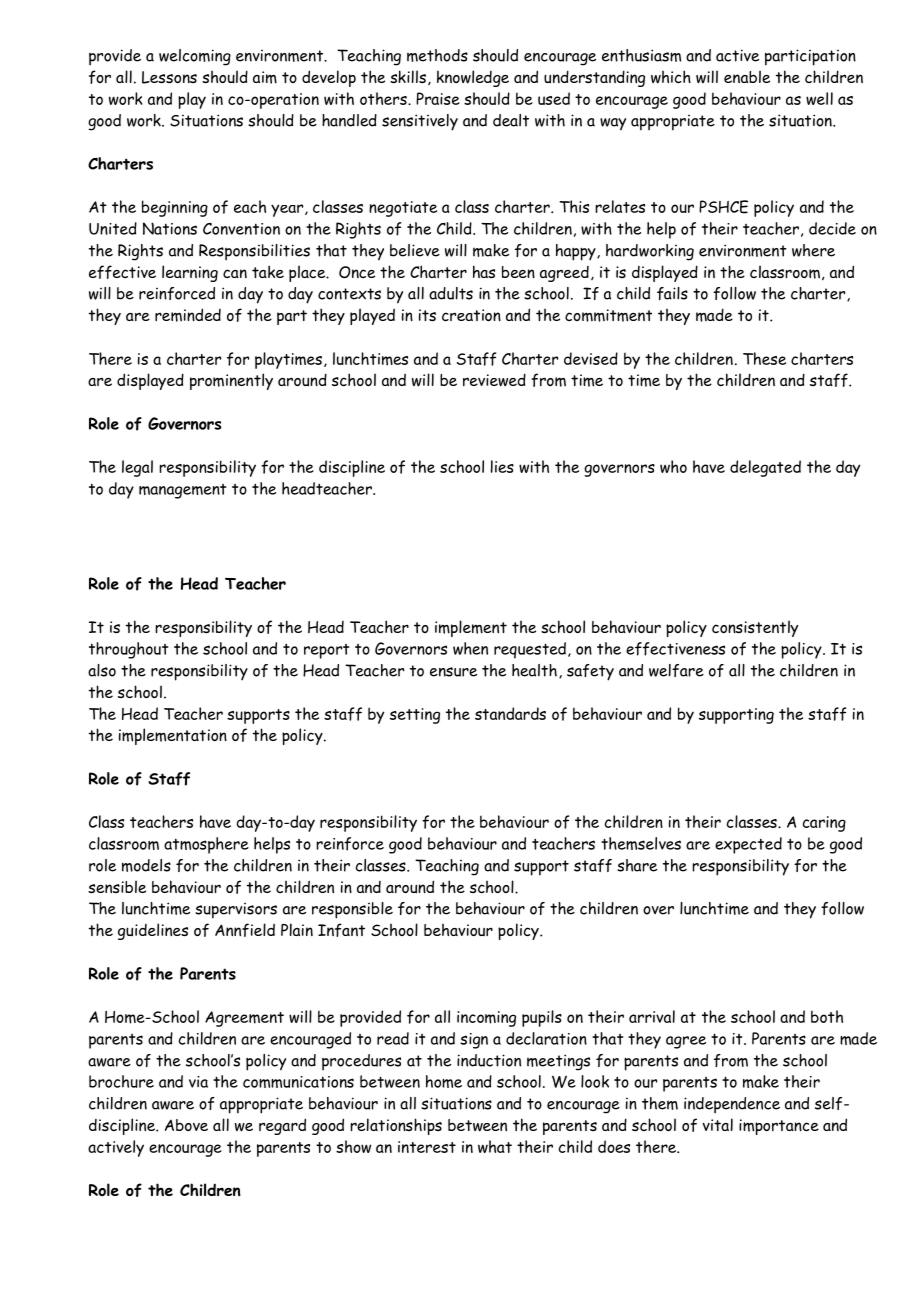  Describe the element at coordinates (747, 76) in the page. I see `enable` at that location.
